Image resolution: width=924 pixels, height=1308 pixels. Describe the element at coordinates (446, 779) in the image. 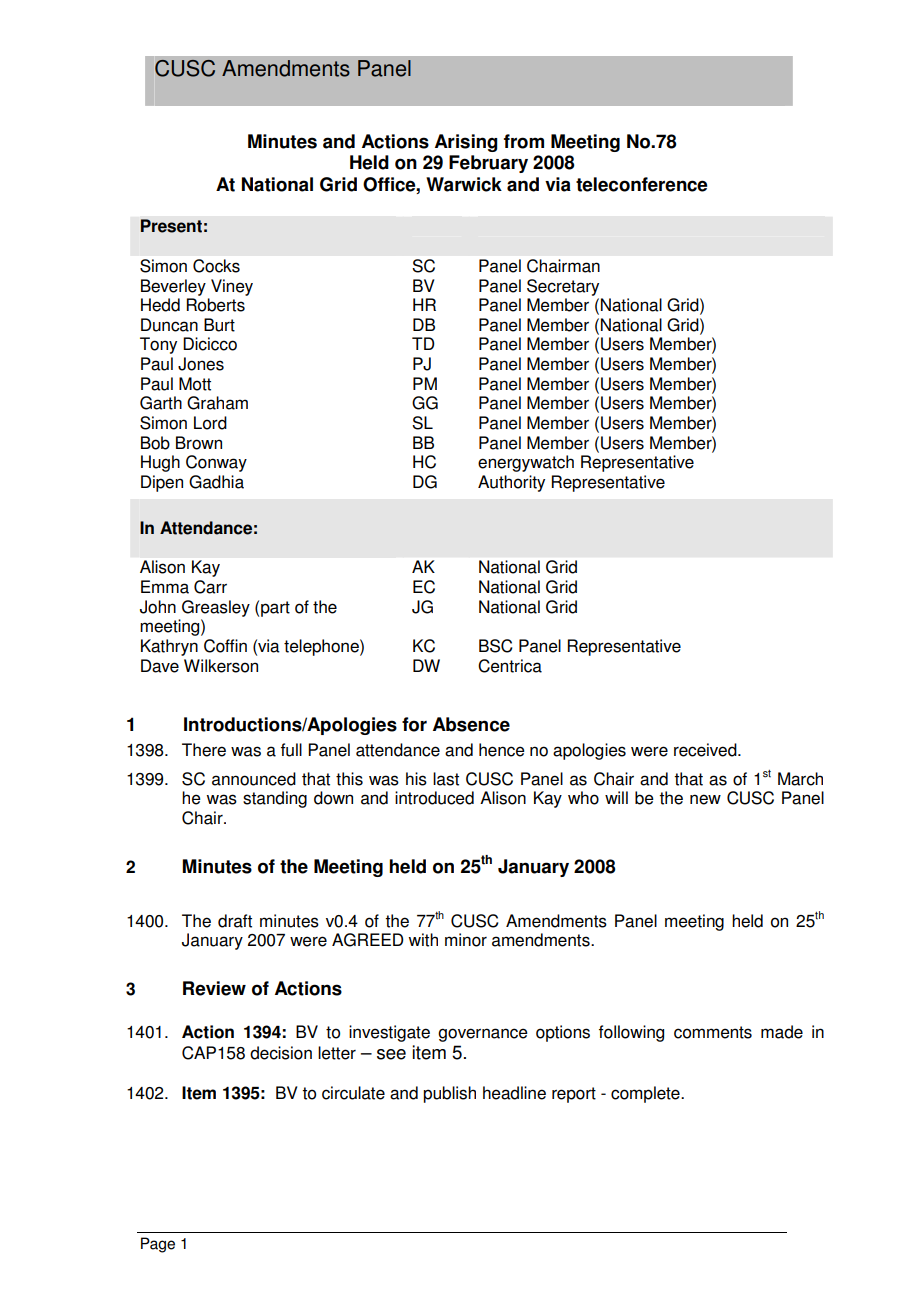

I see `last` at that location.
